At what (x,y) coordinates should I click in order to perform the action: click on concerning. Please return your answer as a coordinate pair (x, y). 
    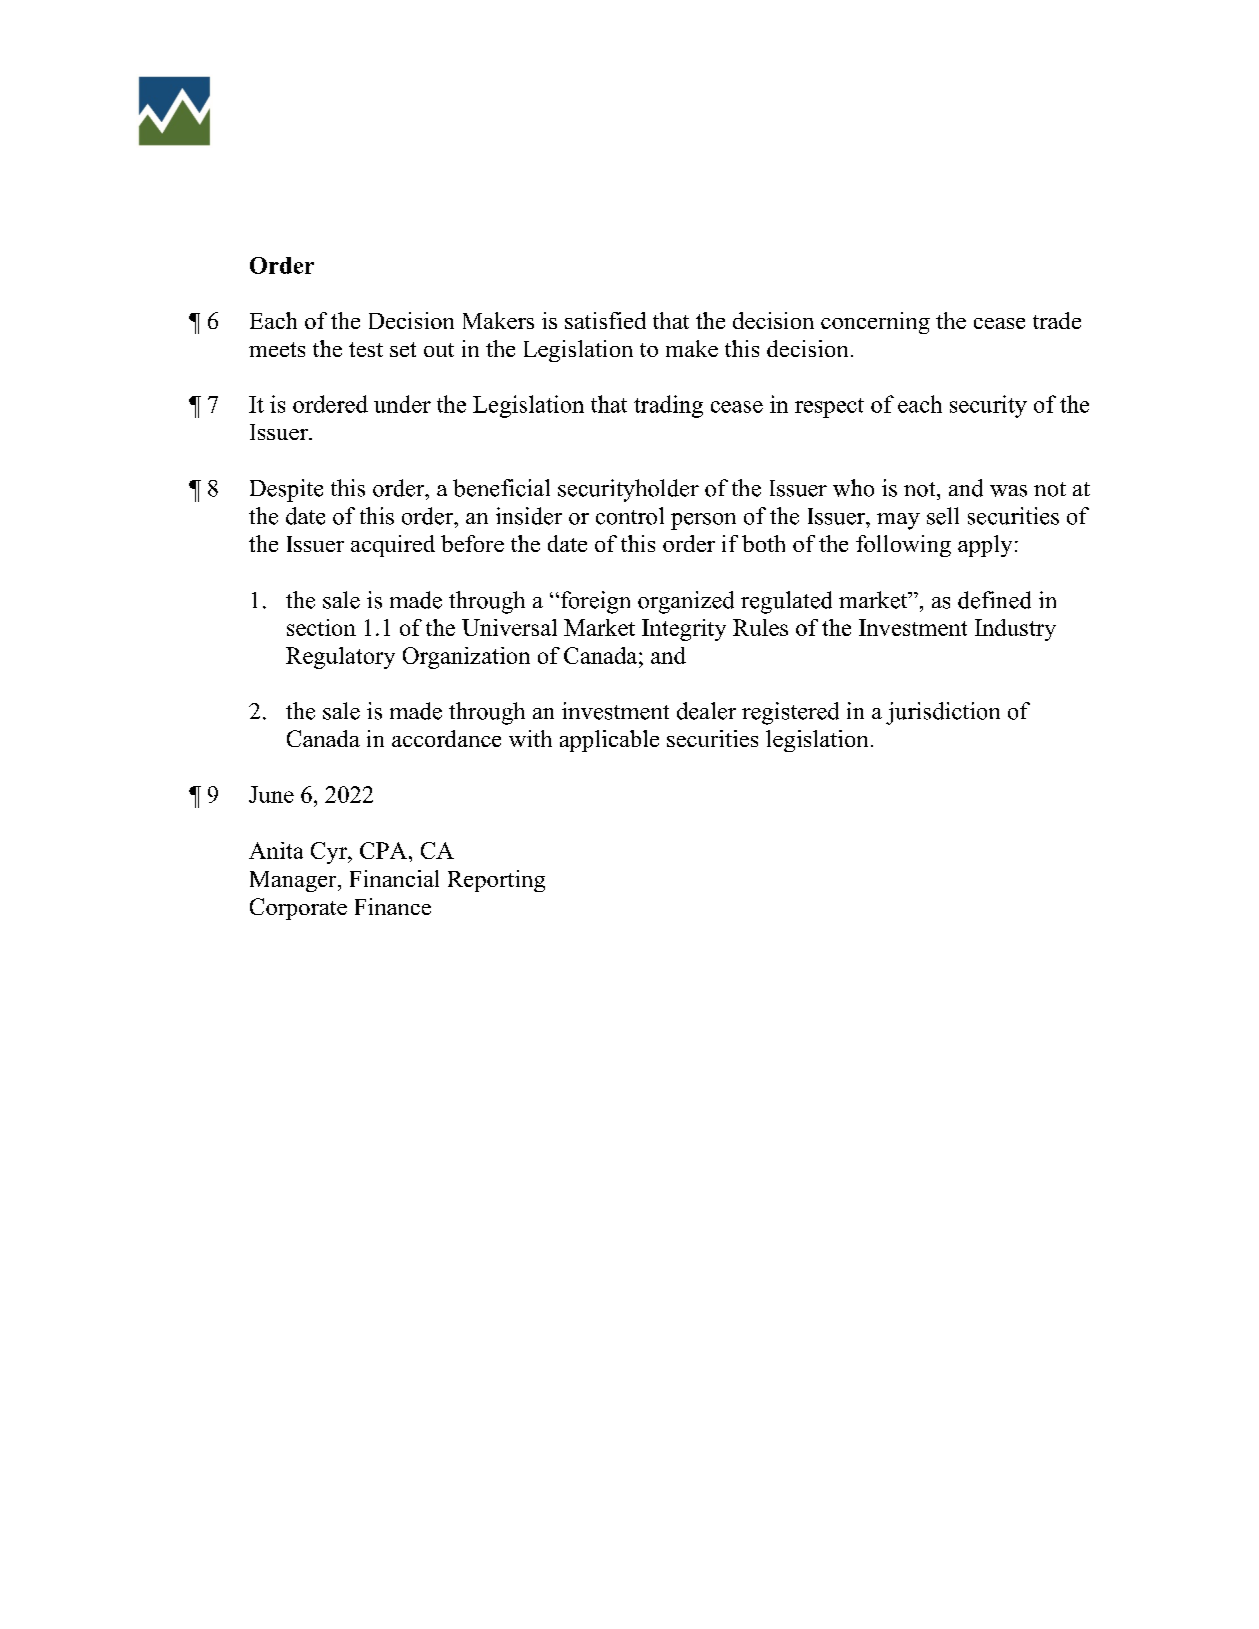
    Looking at the image, I should click on (875, 323).
